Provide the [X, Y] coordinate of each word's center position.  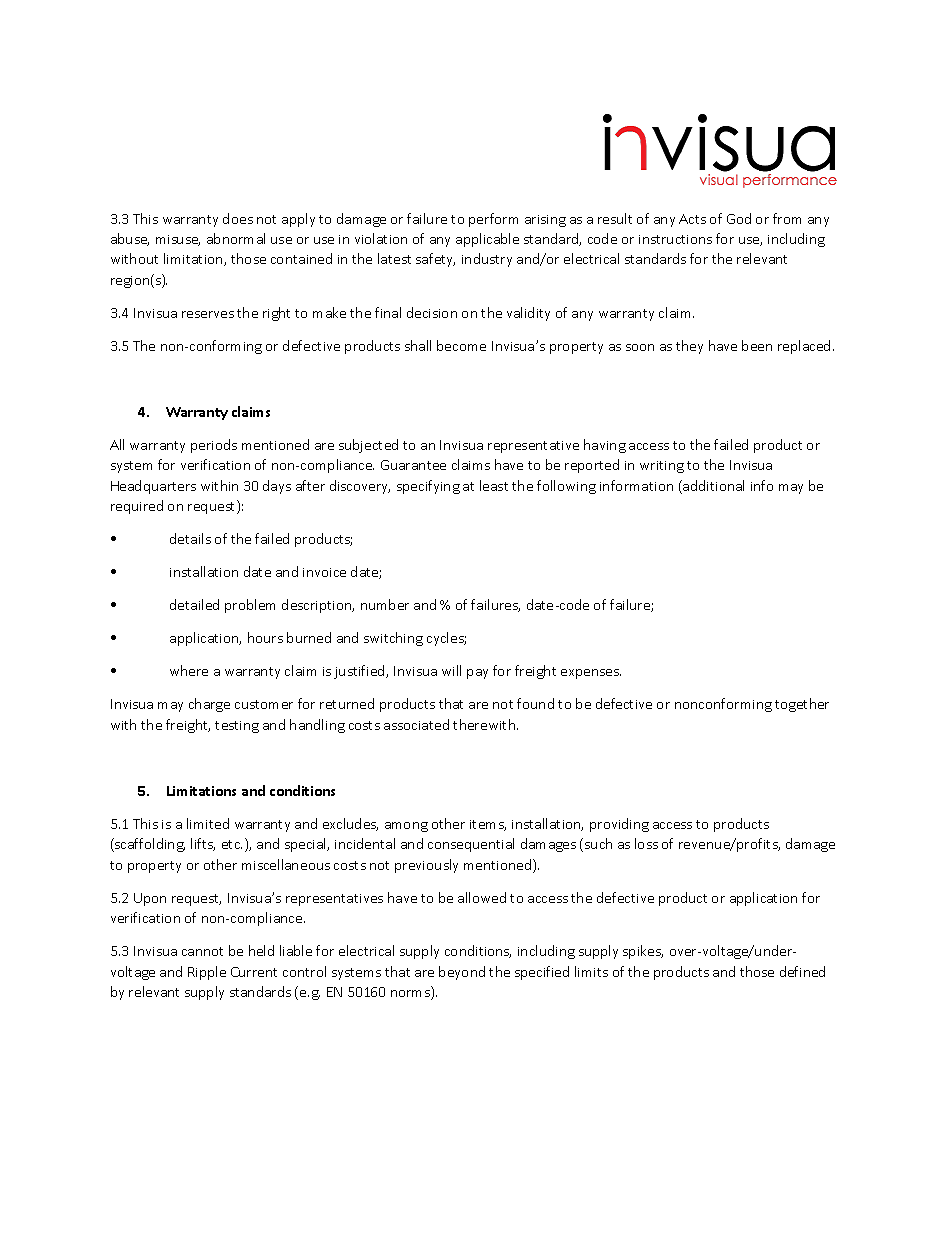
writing [662, 467]
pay [477, 674]
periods [214, 446]
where [189, 670]
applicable [487, 240]
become [461, 345]
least [494, 485]
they [689, 347]
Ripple [207, 973]
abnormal [236, 238]
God [739, 218]
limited [208, 823]
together [802, 705]
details [190, 538]
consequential [471, 845]
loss [646, 843]
